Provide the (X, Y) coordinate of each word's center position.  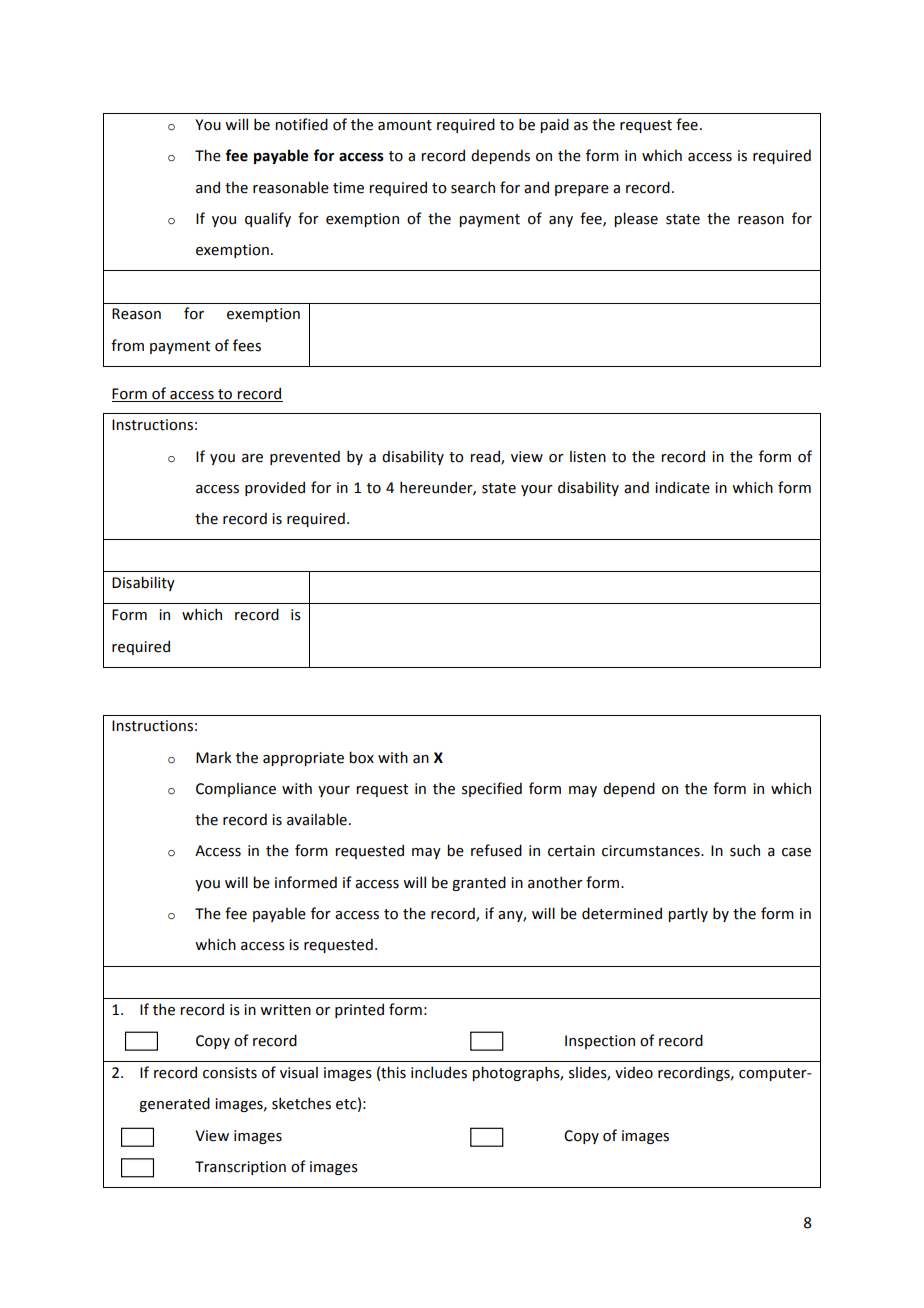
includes (439, 1072)
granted (479, 883)
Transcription (240, 1168)
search (473, 187)
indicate (682, 487)
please (636, 219)
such (745, 850)
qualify (268, 219)
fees (247, 345)
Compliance (236, 789)
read (486, 457)
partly (688, 914)
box (361, 757)
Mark (214, 757)
